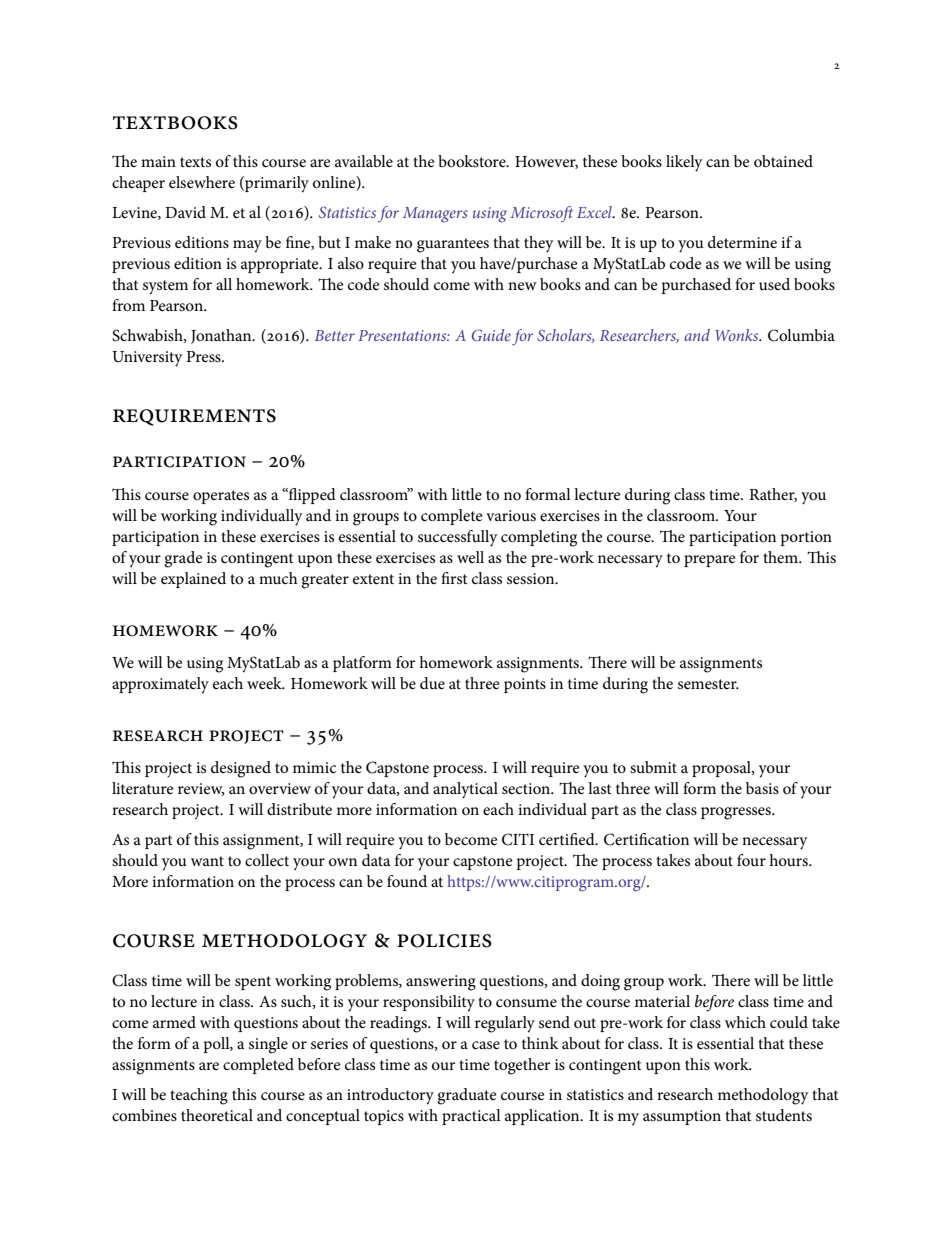  Describe the element at coordinates (682, 1117) in the screenshot. I see `assumption` at that location.
